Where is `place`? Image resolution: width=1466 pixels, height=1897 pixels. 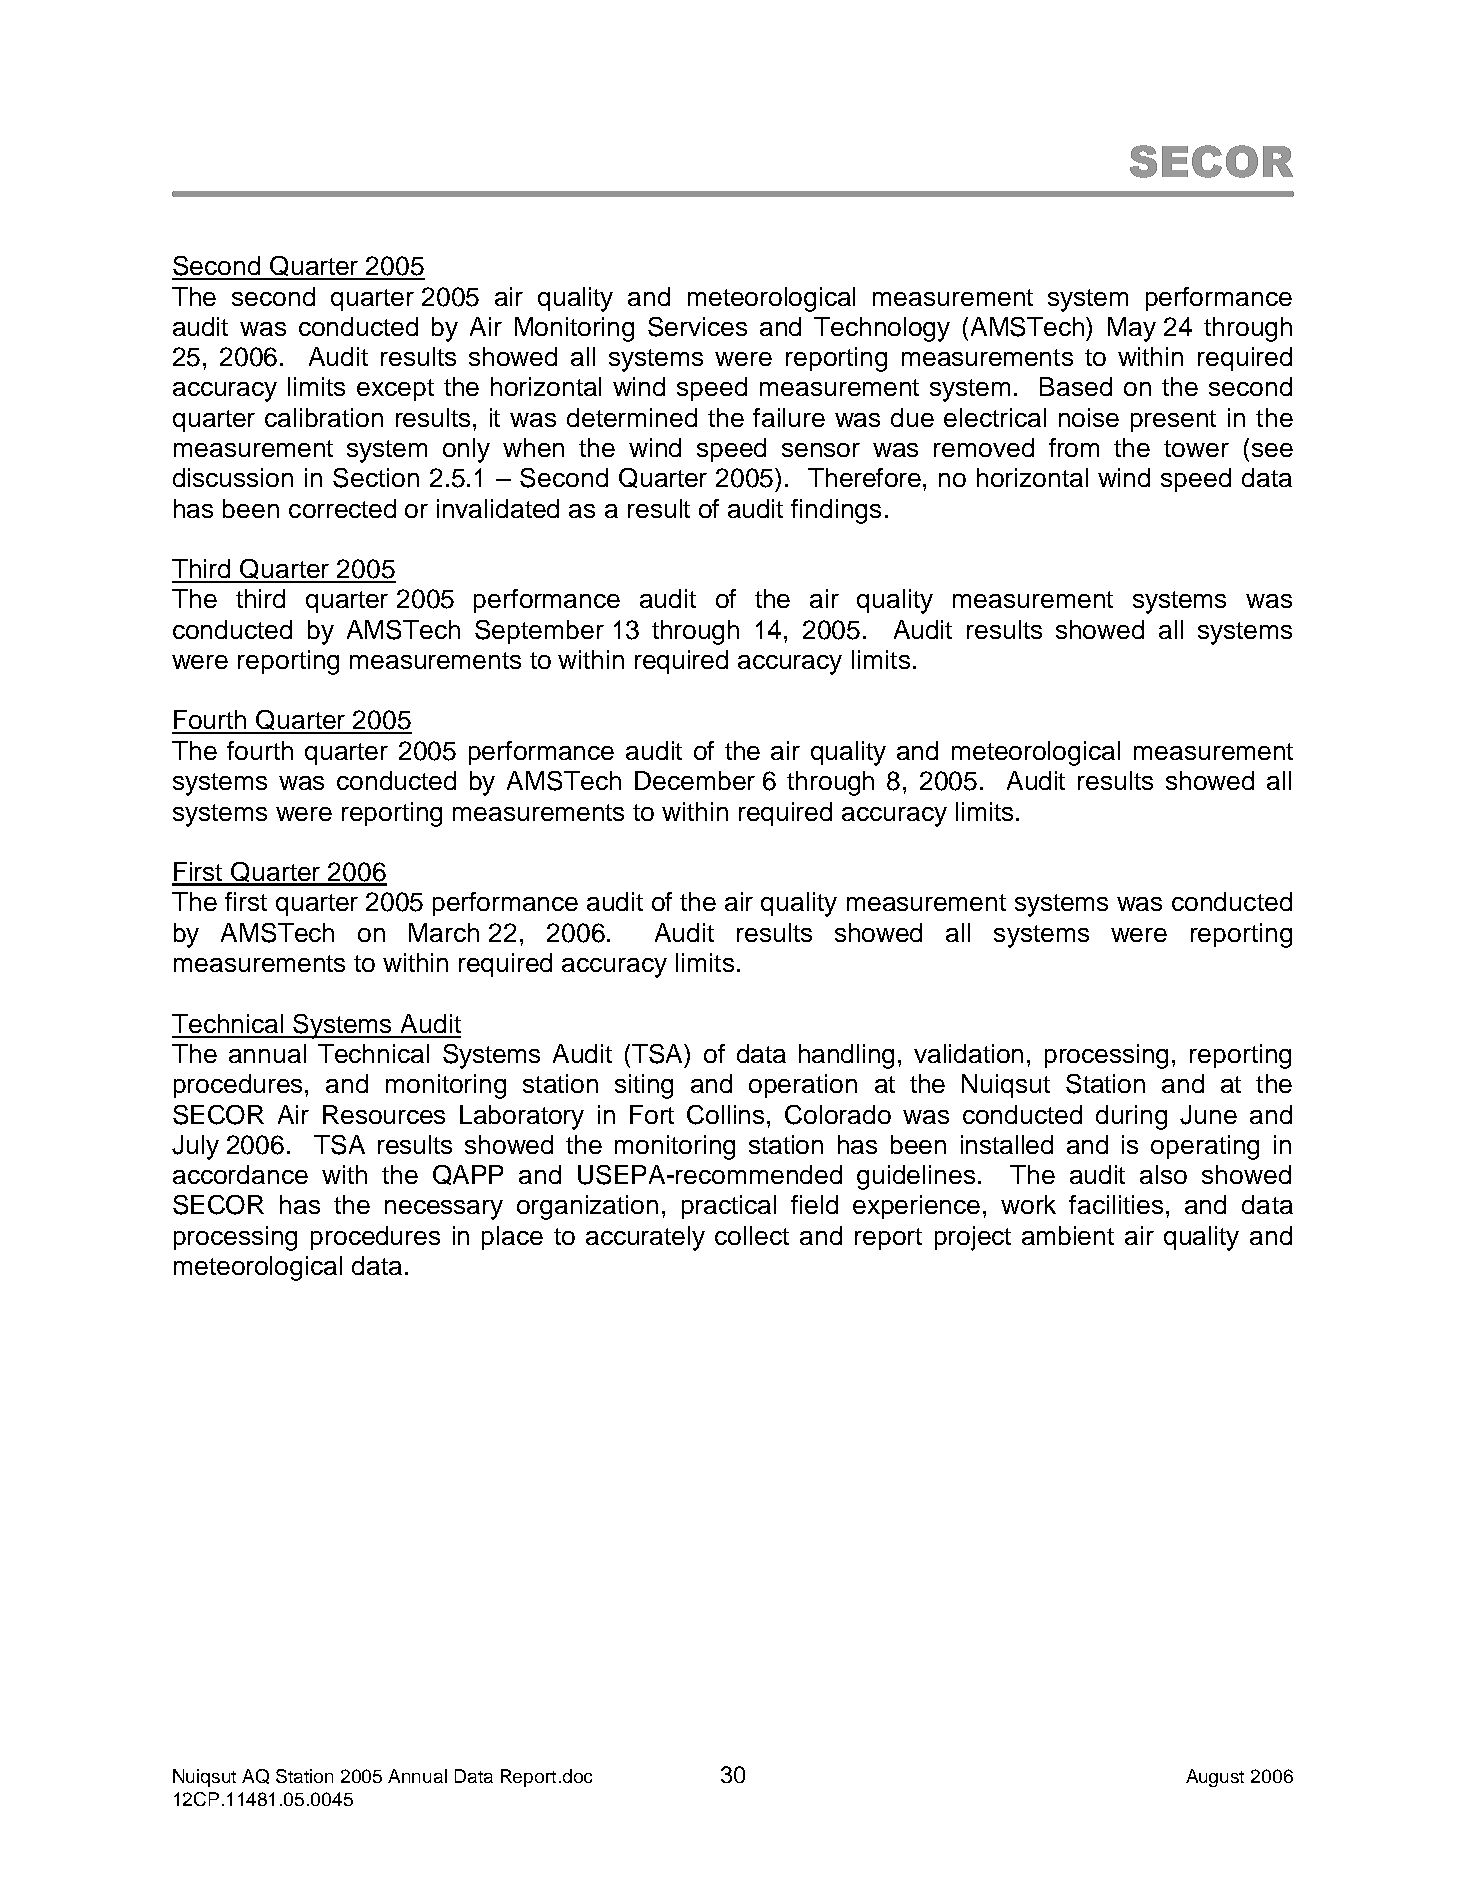 place is located at coordinates (512, 1238).
